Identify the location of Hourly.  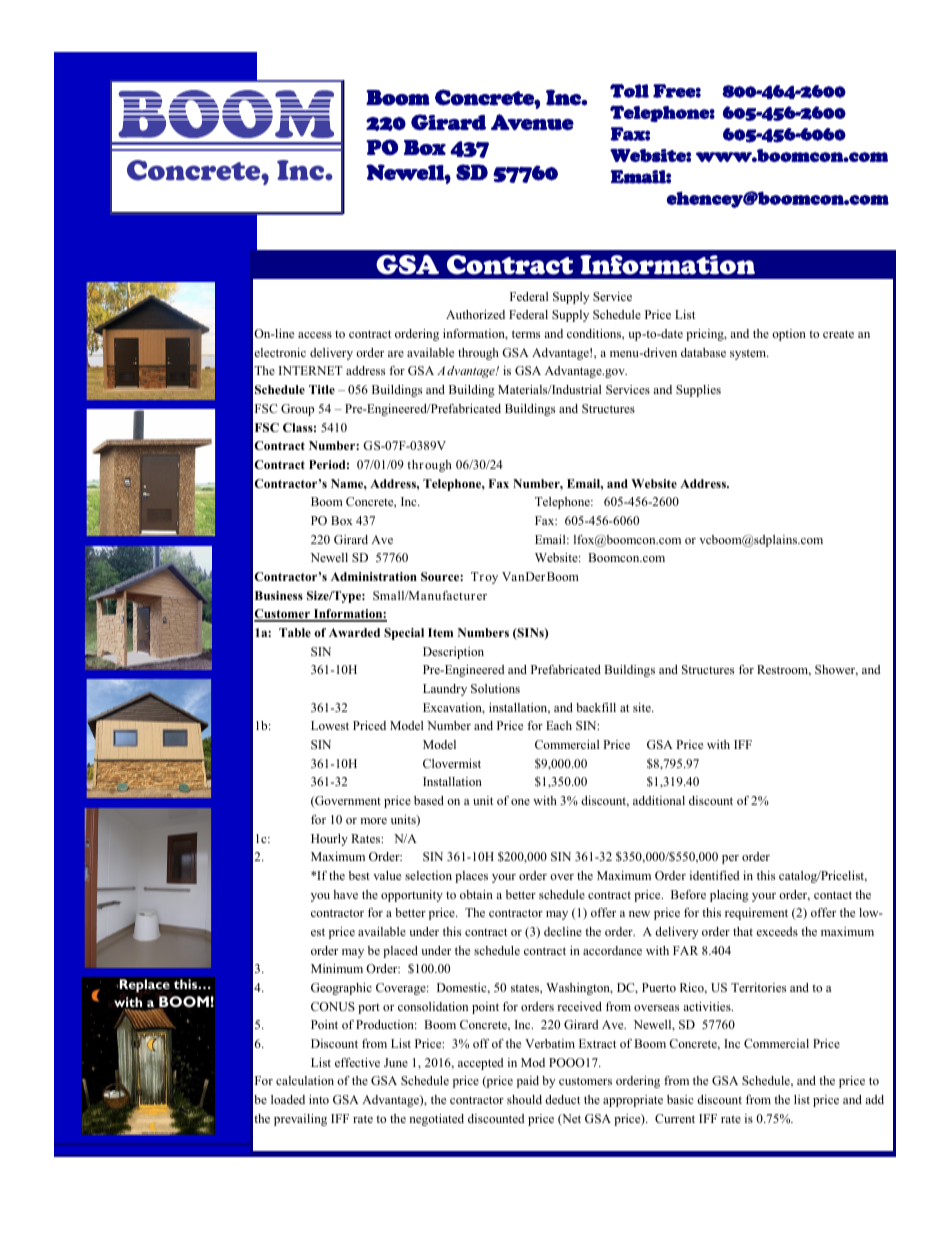
(329, 840).
